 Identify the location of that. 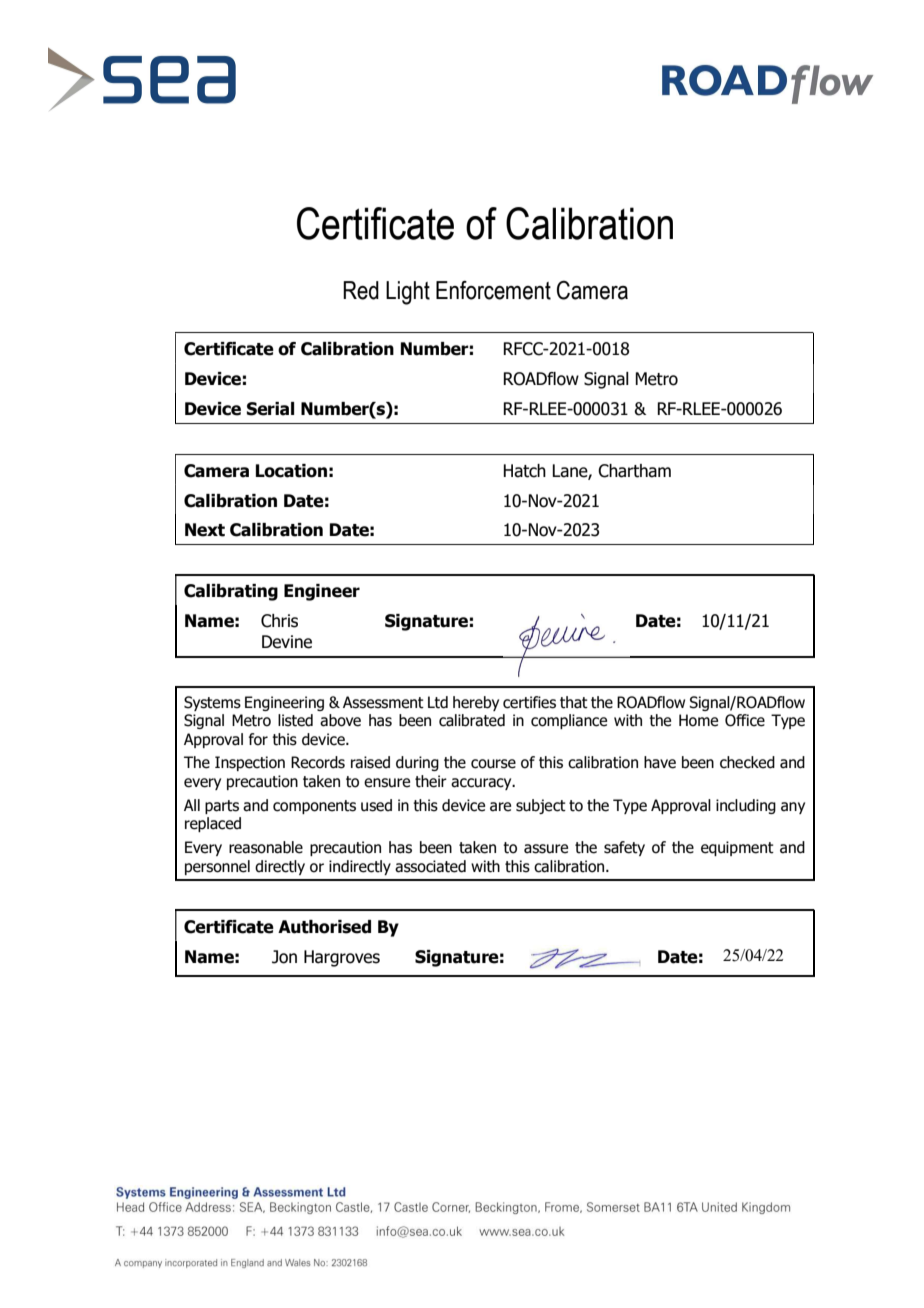
(574, 702).
